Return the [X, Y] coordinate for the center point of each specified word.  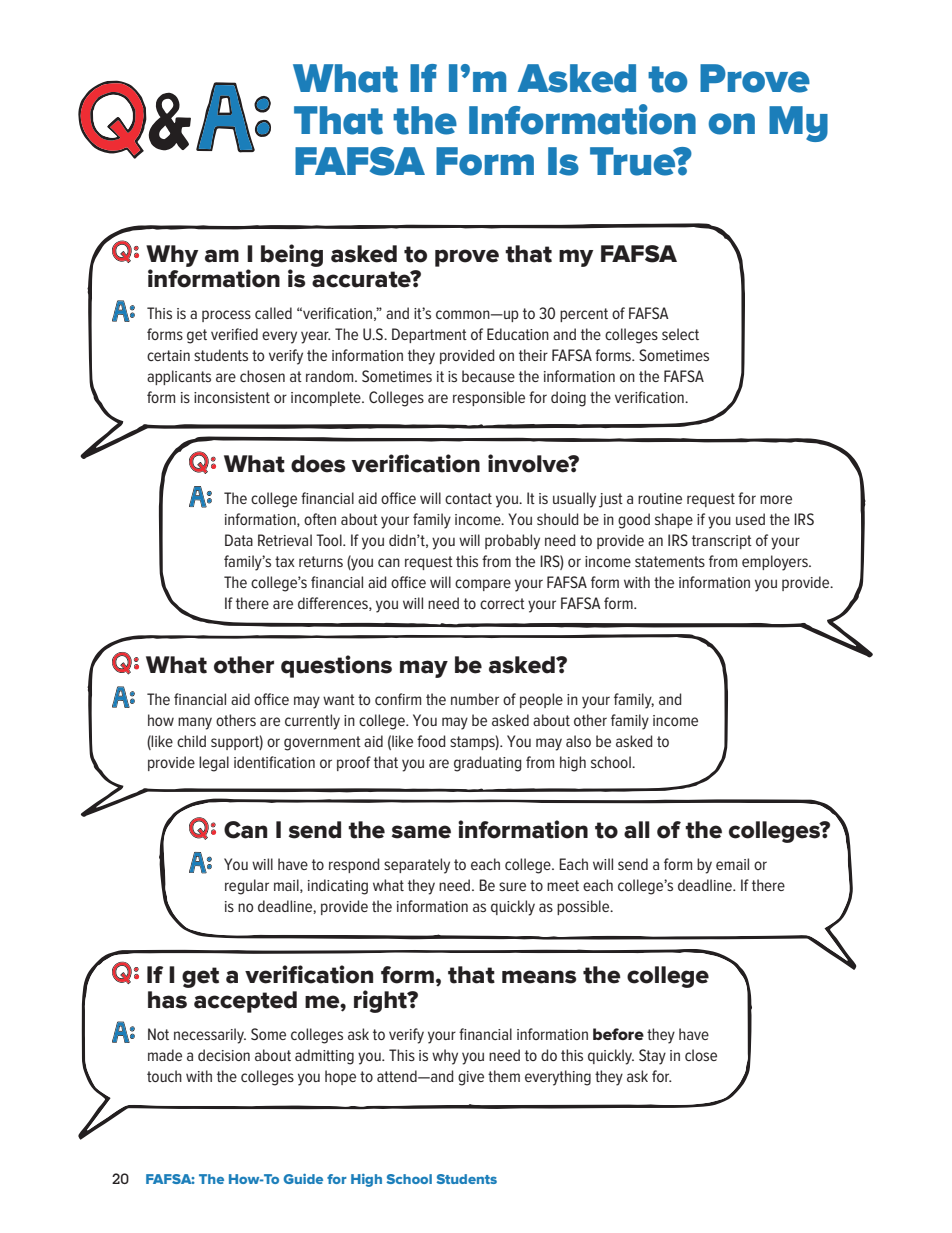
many [195, 723]
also [578, 741]
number [475, 699]
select [680, 334]
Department [429, 335]
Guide [303, 1179]
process [226, 316]
